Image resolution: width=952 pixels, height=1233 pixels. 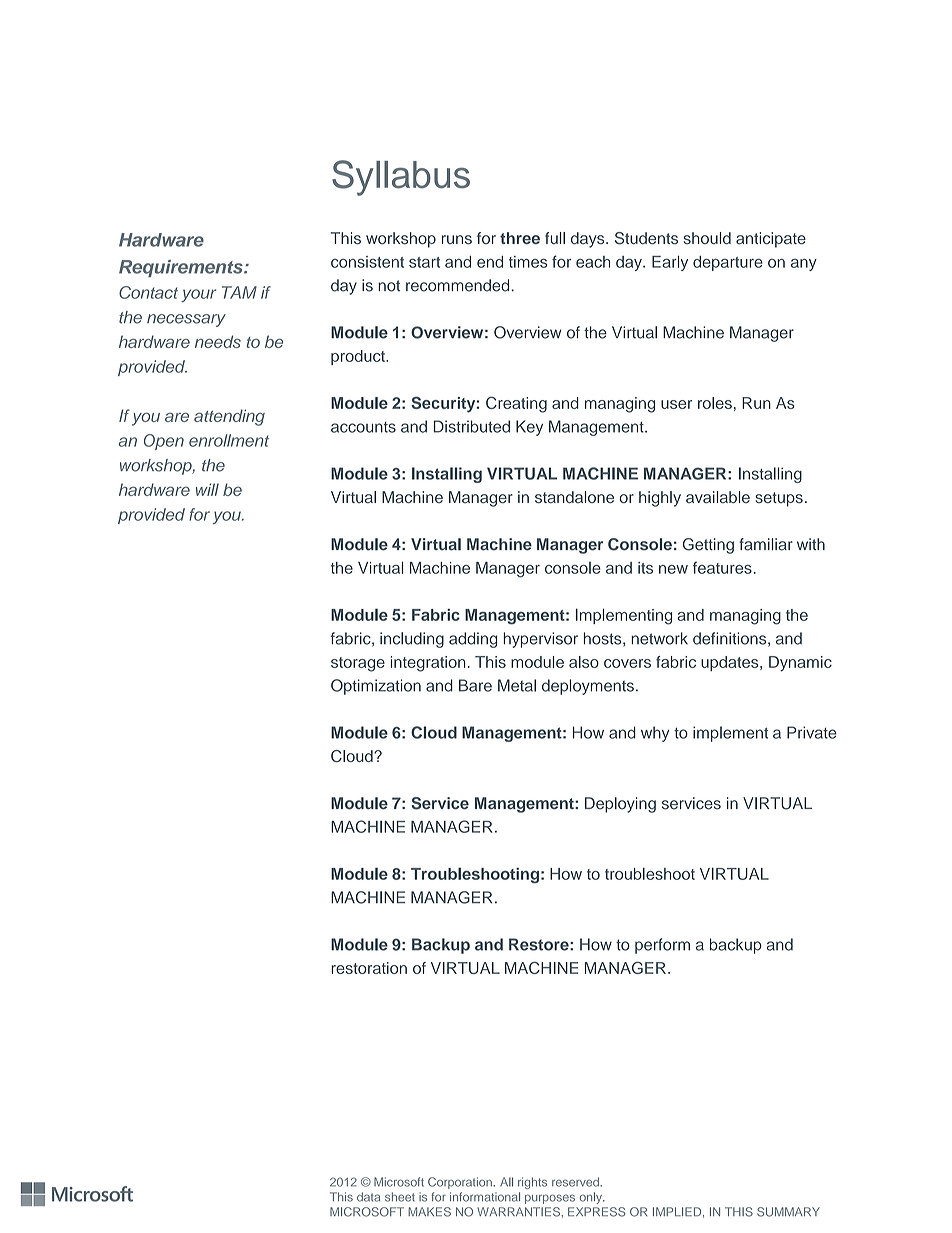 What do you see at coordinates (707, 238) in the image?
I see `should` at bounding box center [707, 238].
